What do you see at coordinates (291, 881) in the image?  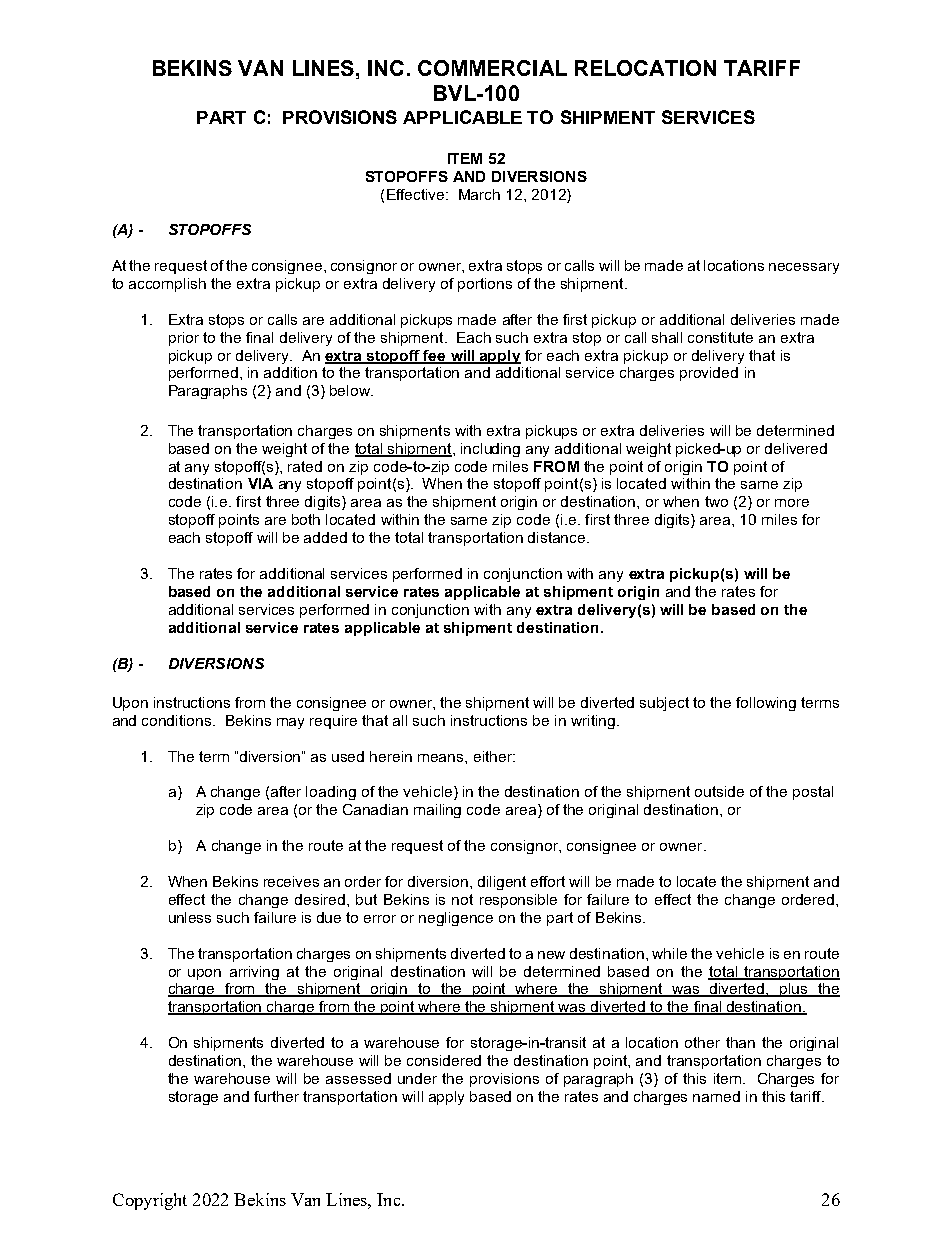 I see `receives` at bounding box center [291, 881].
